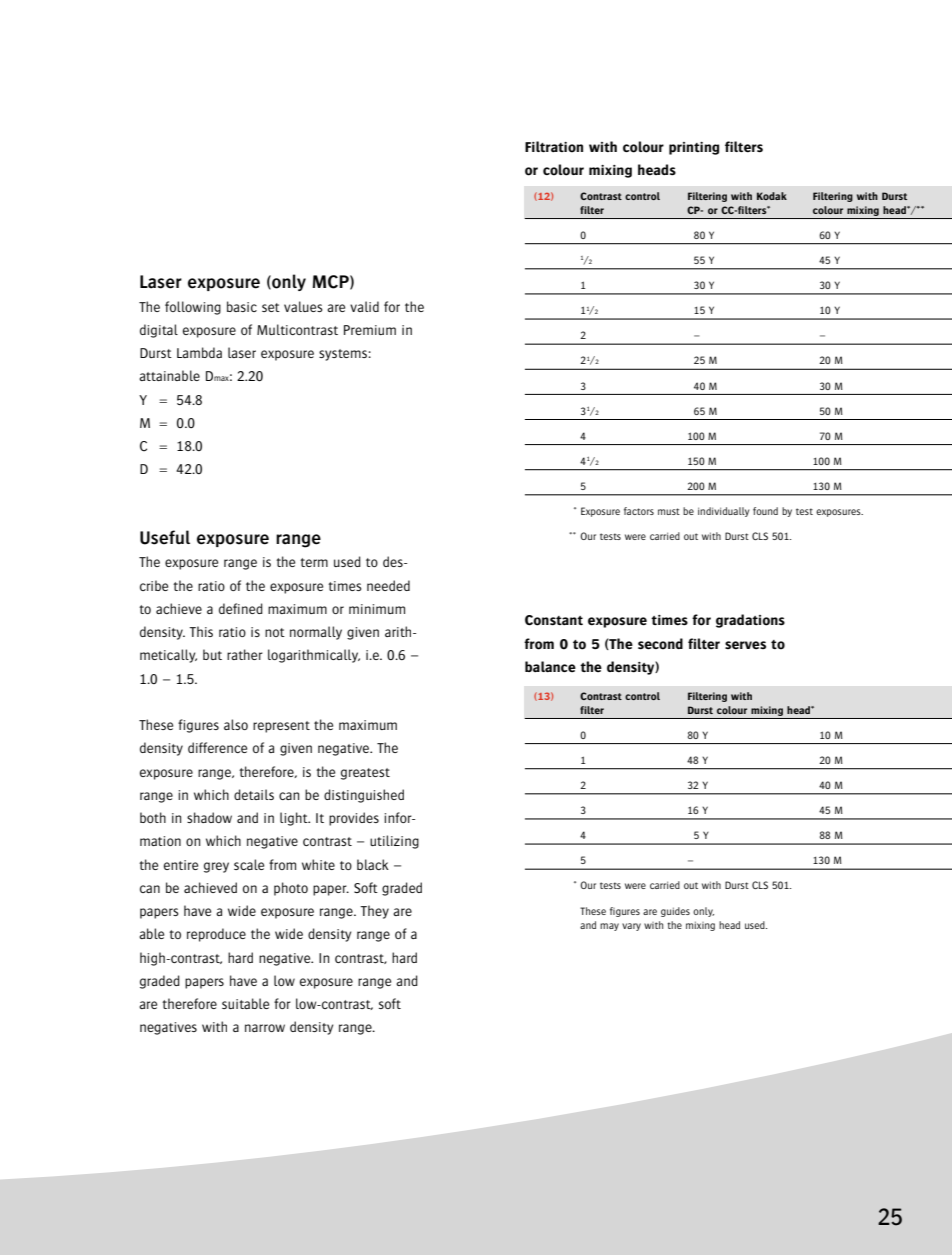 The height and width of the screenshot is (1255, 952). I want to click on individually, so click(724, 512).
